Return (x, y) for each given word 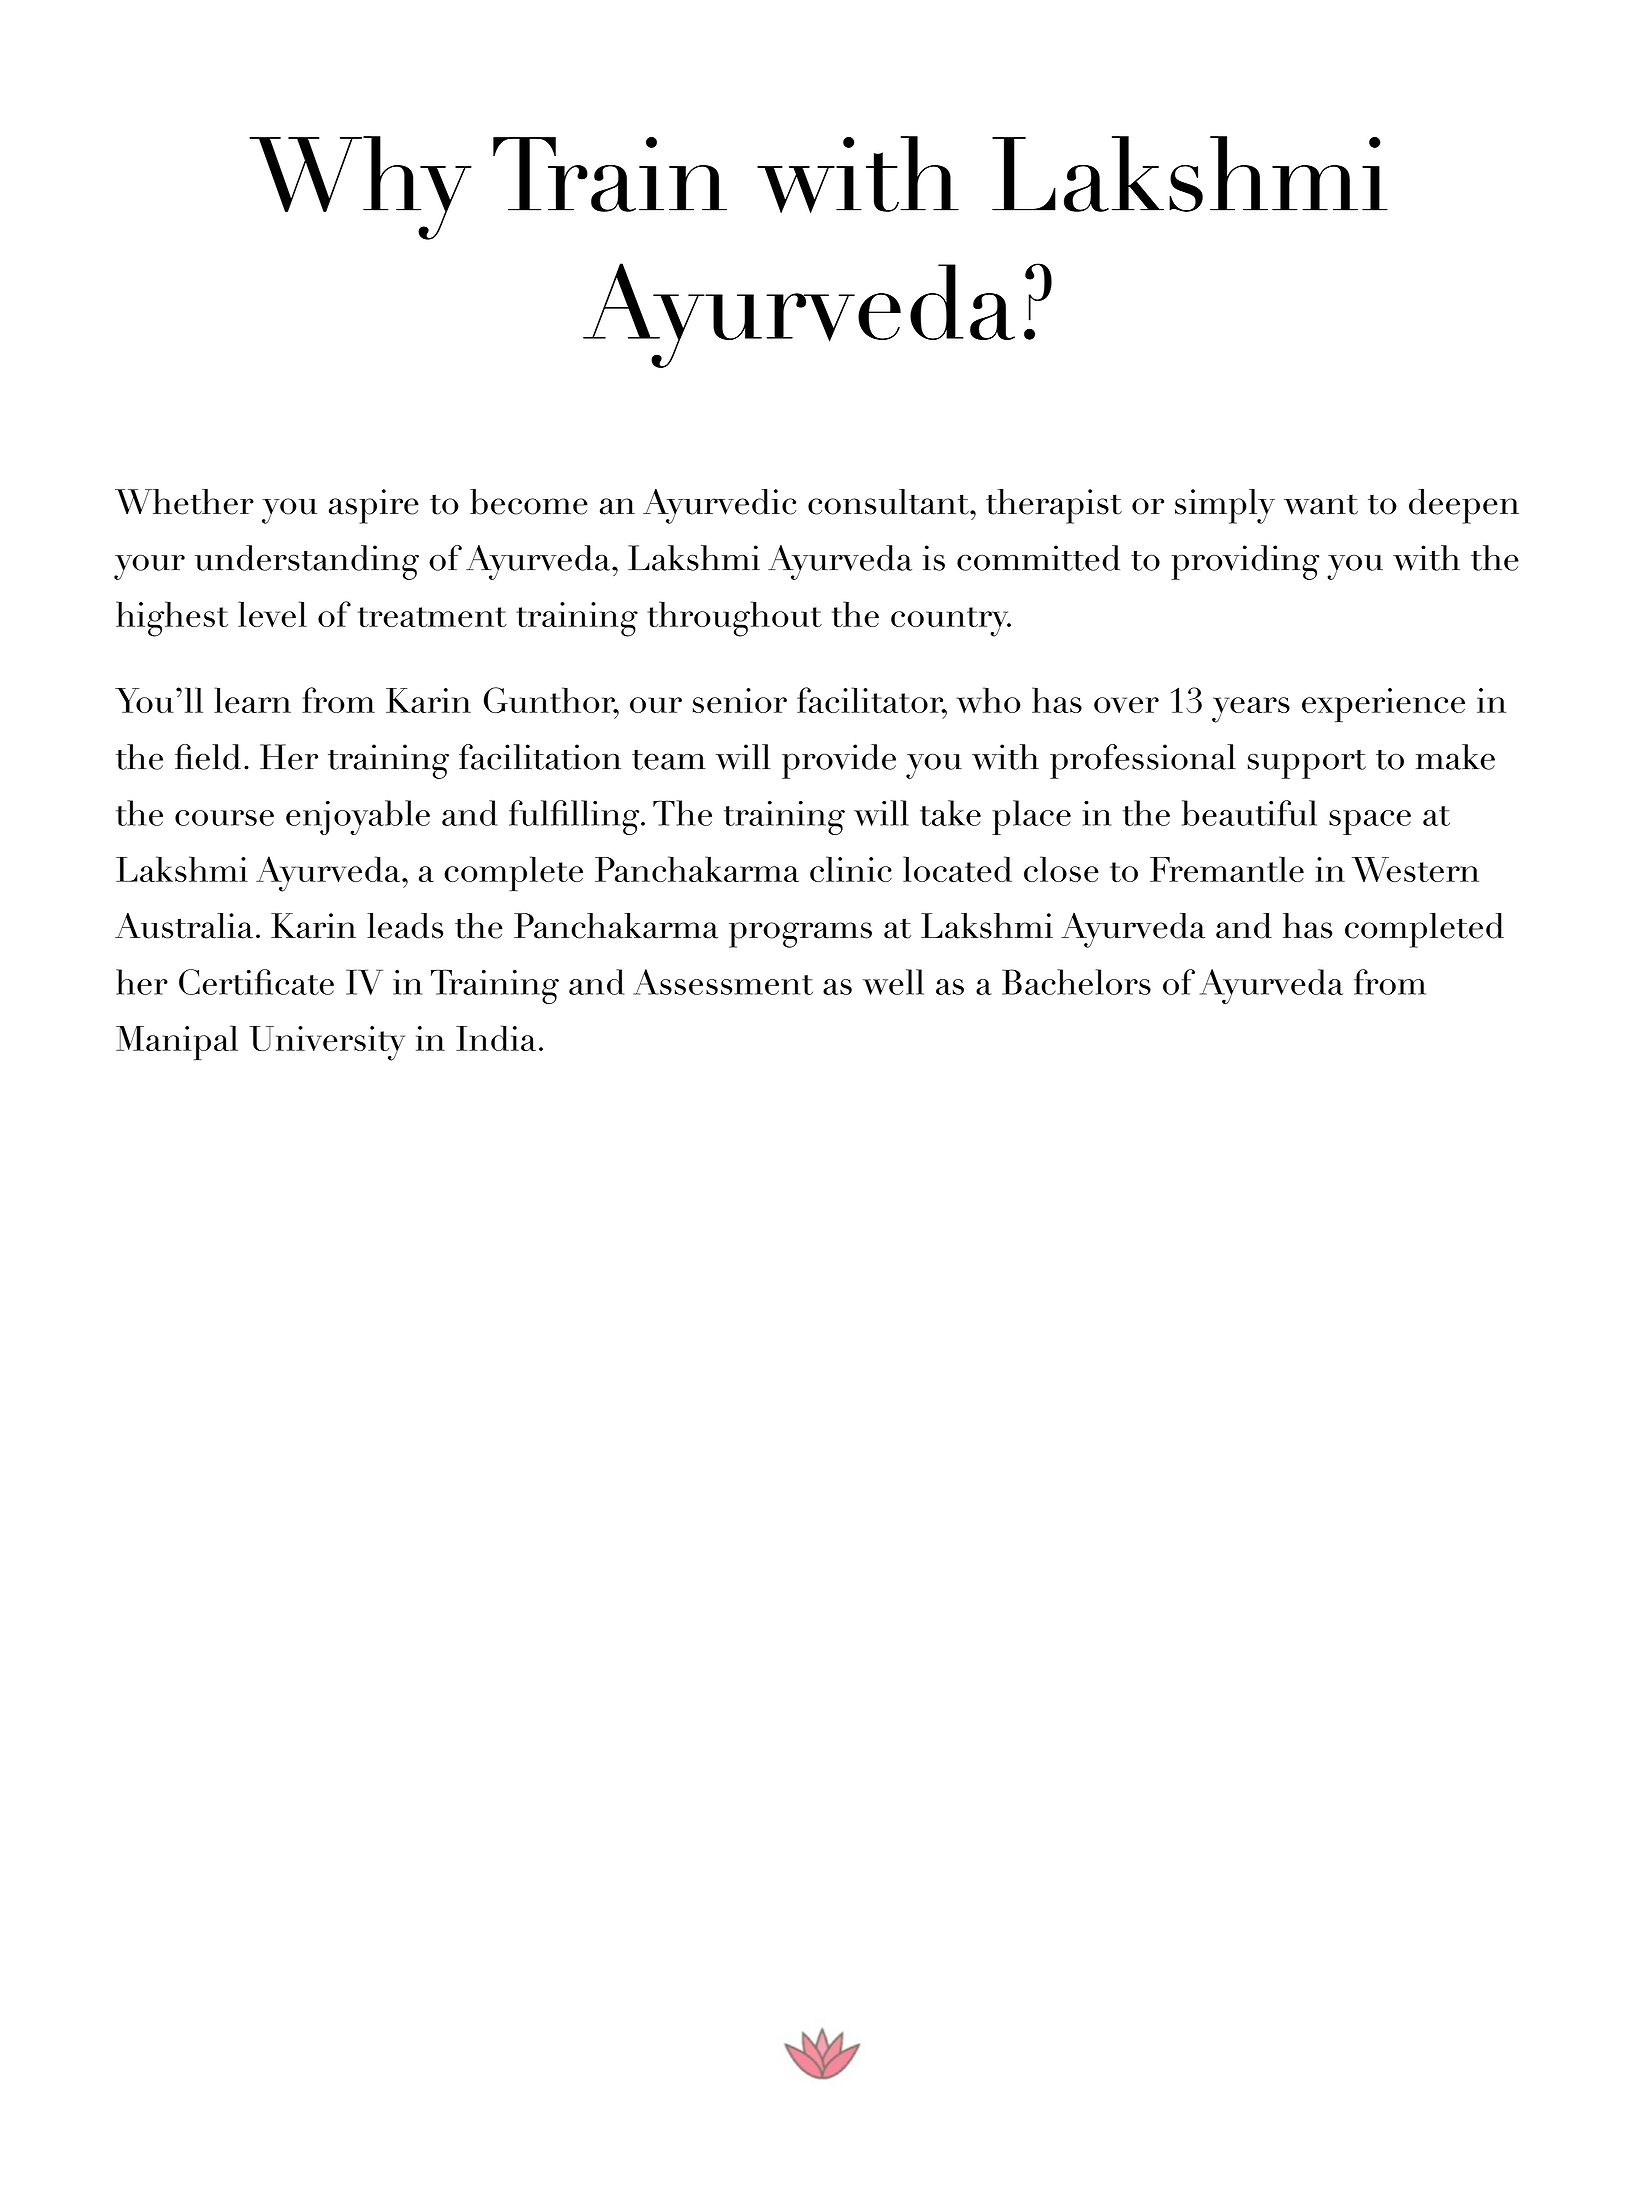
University (327, 1043)
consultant (889, 502)
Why (360, 188)
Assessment (723, 982)
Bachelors (1076, 982)
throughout (734, 619)
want (1321, 504)
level (272, 614)
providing (1245, 562)
